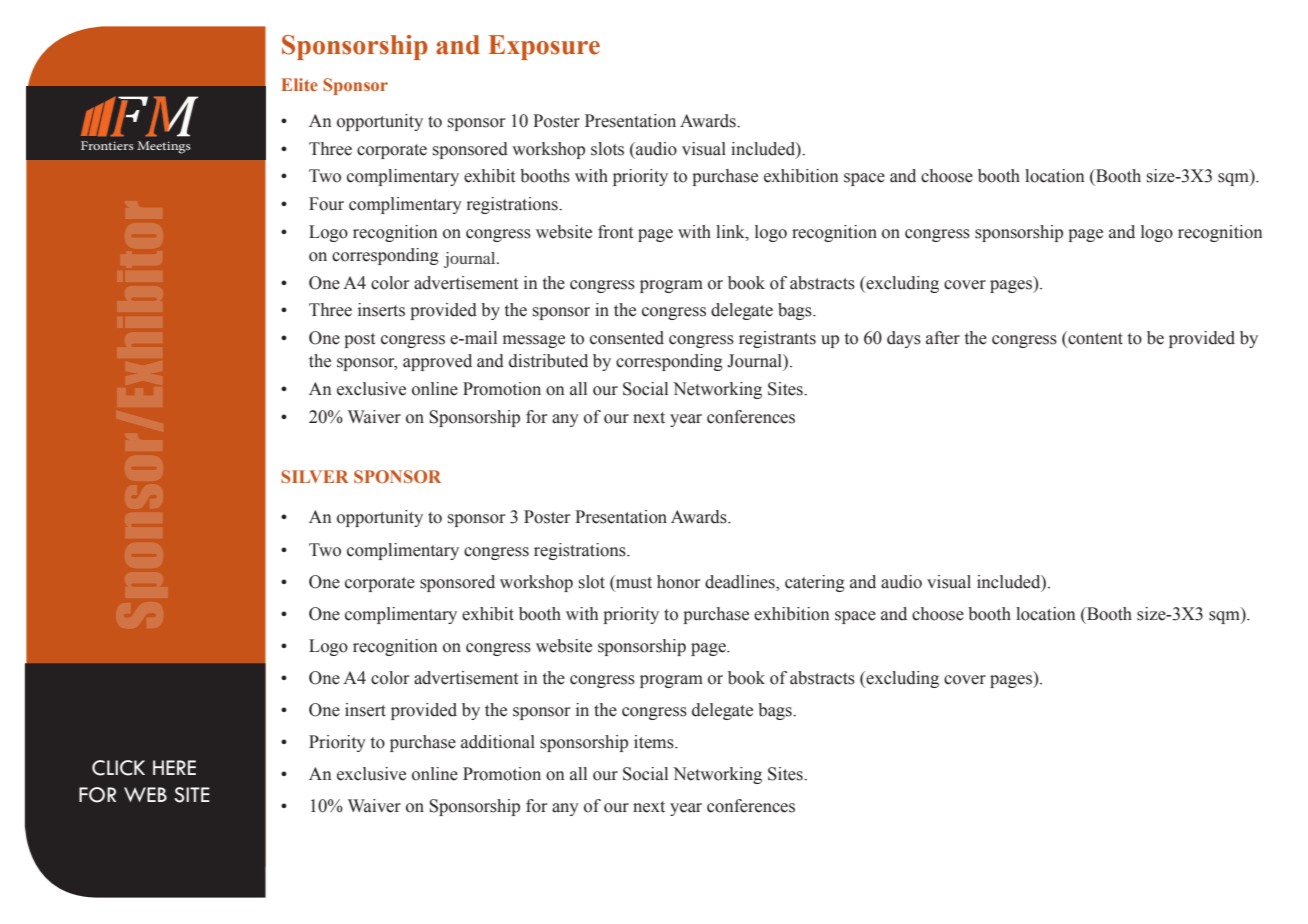  What do you see at coordinates (627, 338) in the screenshot?
I see `consented` at bounding box center [627, 338].
